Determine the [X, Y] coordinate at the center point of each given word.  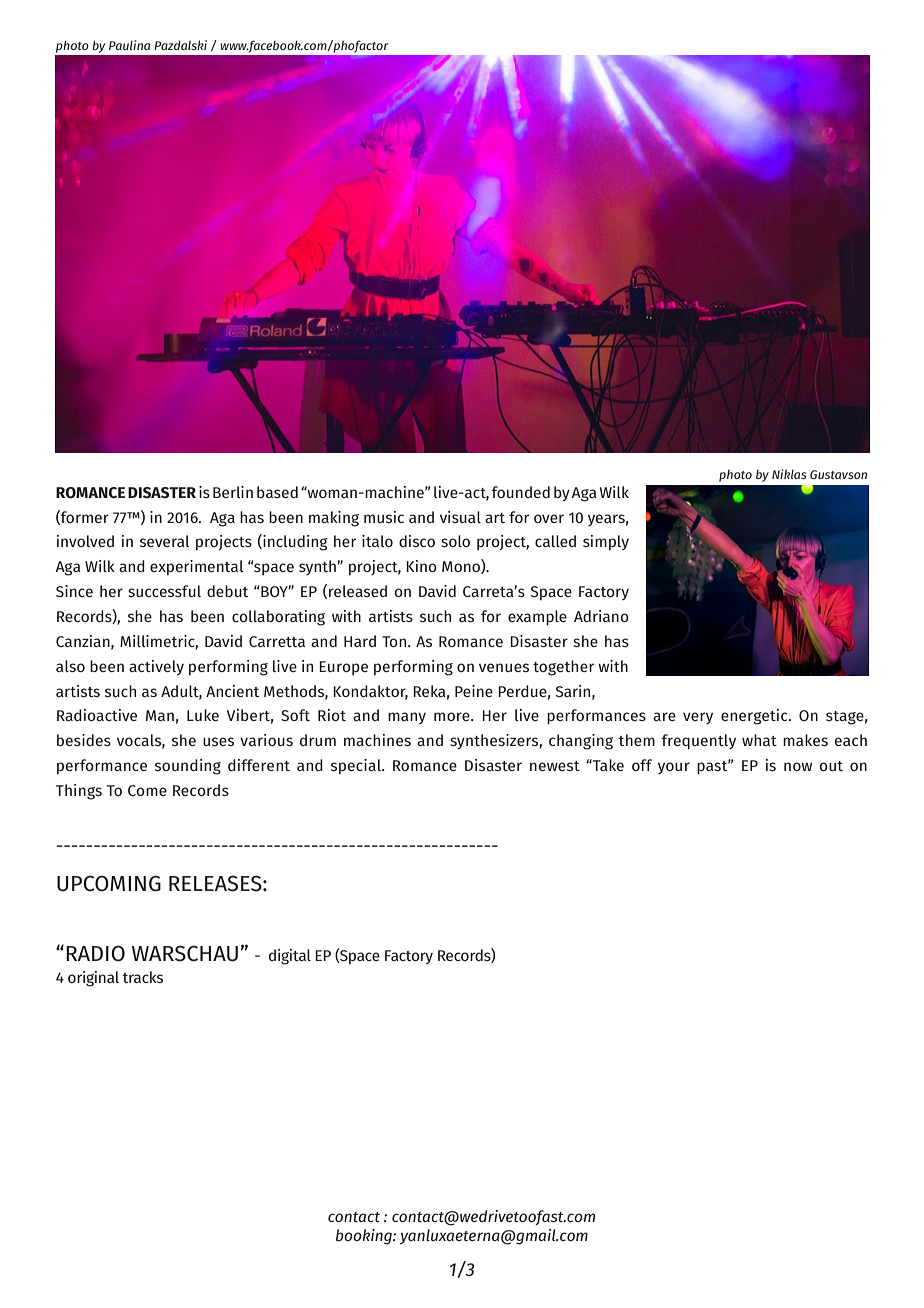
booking [365, 1237]
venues [504, 667]
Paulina [129, 45]
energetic [755, 717]
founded [520, 492]
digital [290, 957]
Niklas [789, 474]
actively [156, 667]
